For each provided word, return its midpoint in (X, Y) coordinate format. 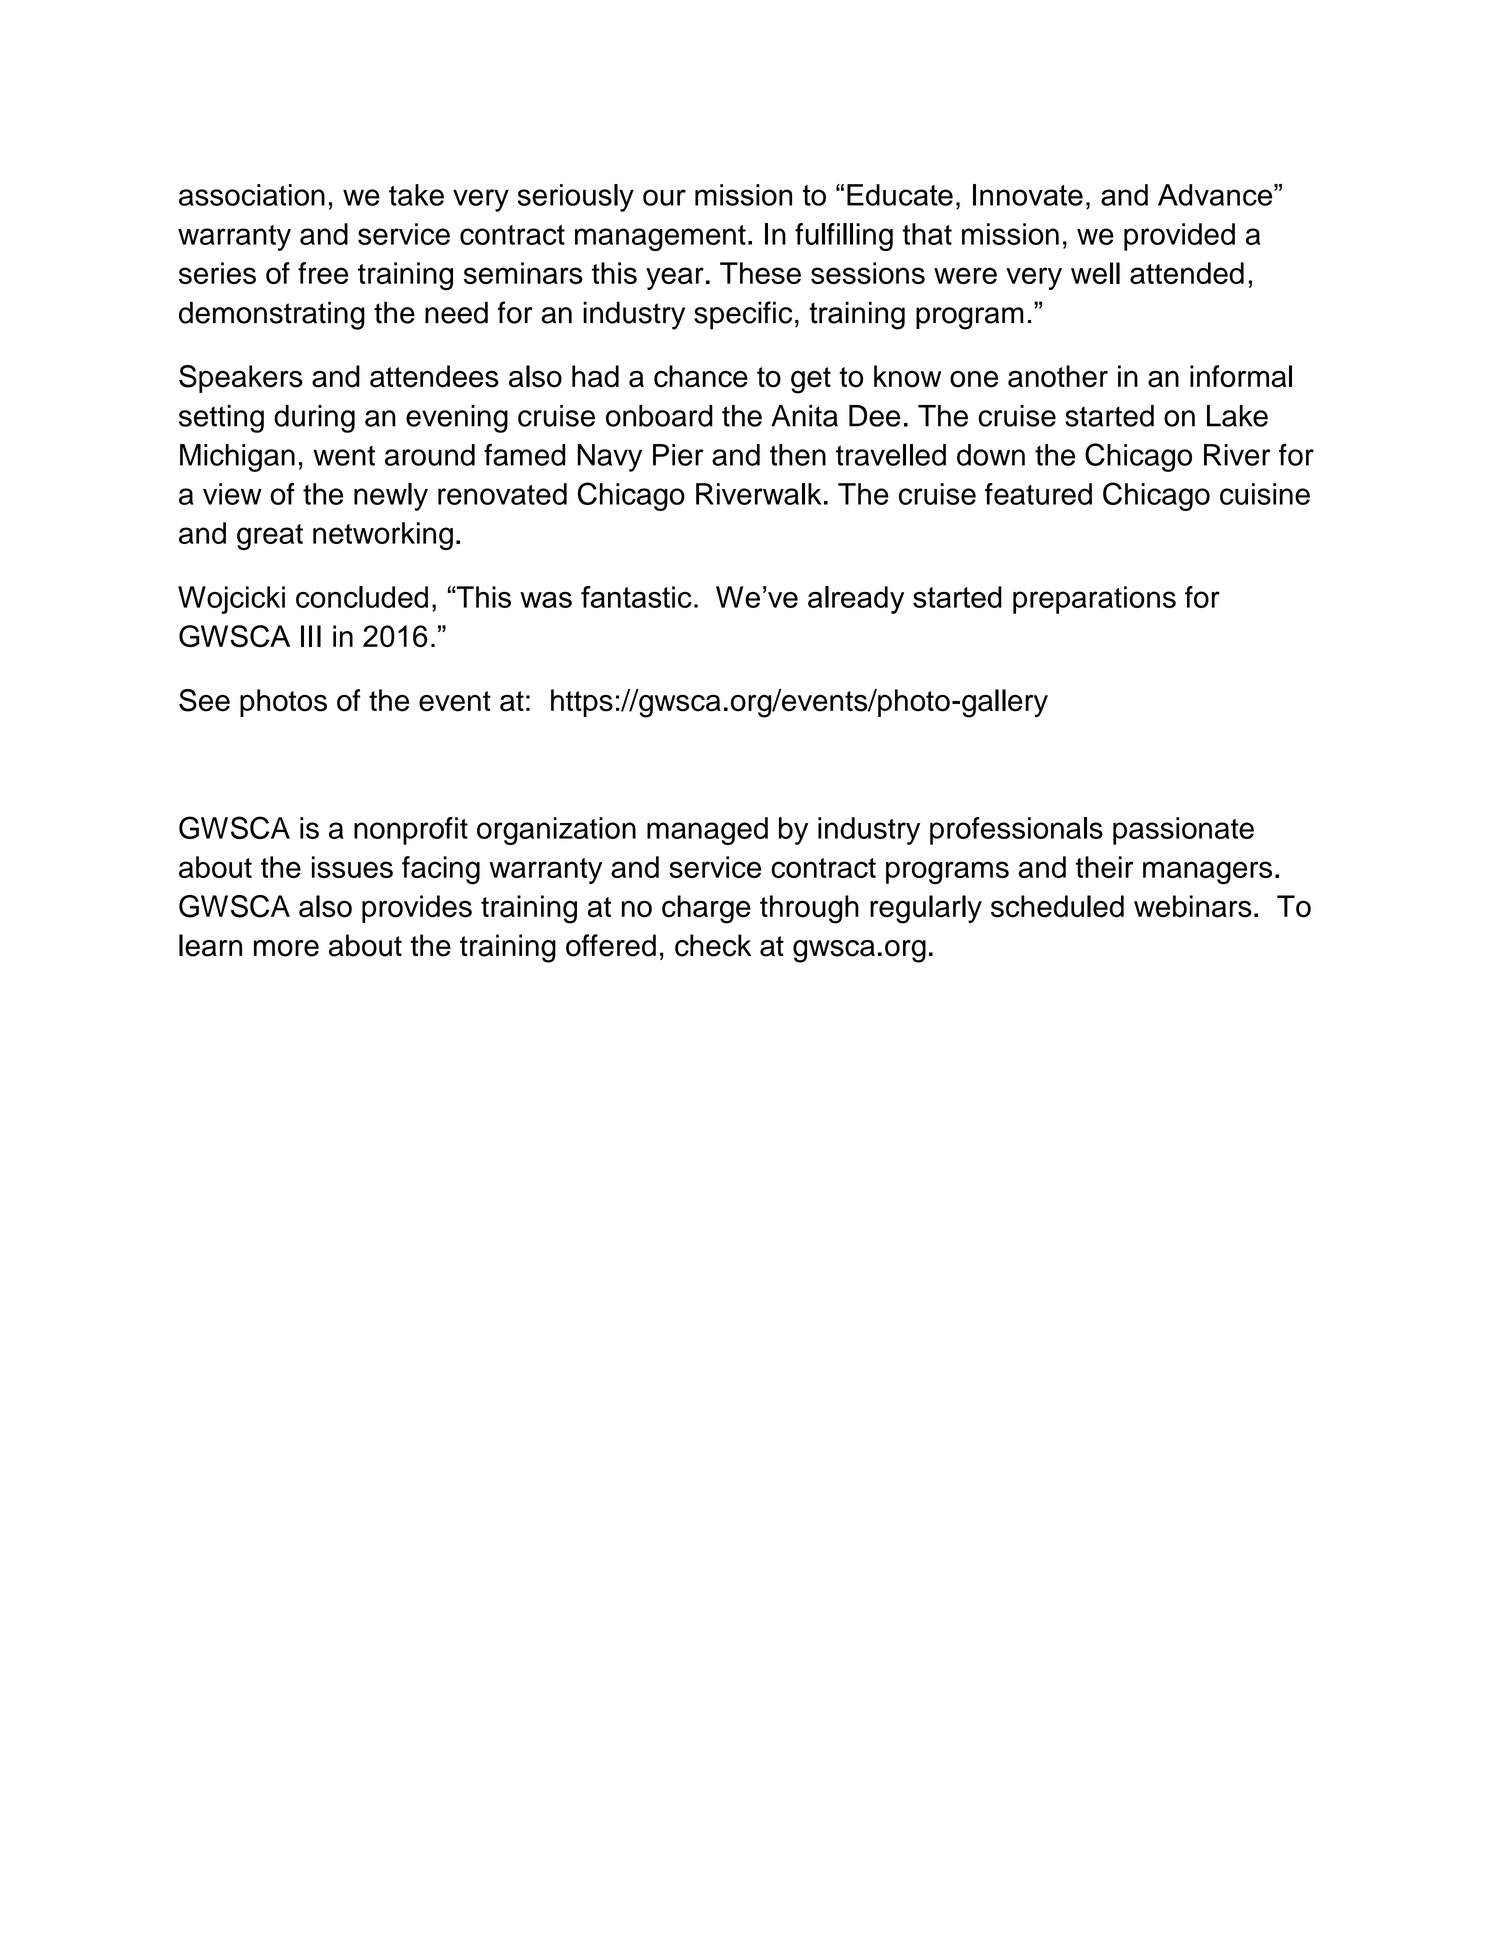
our (664, 197)
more (286, 948)
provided (1179, 237)
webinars (1193, 906)
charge (706, 909)
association (252, 195)
